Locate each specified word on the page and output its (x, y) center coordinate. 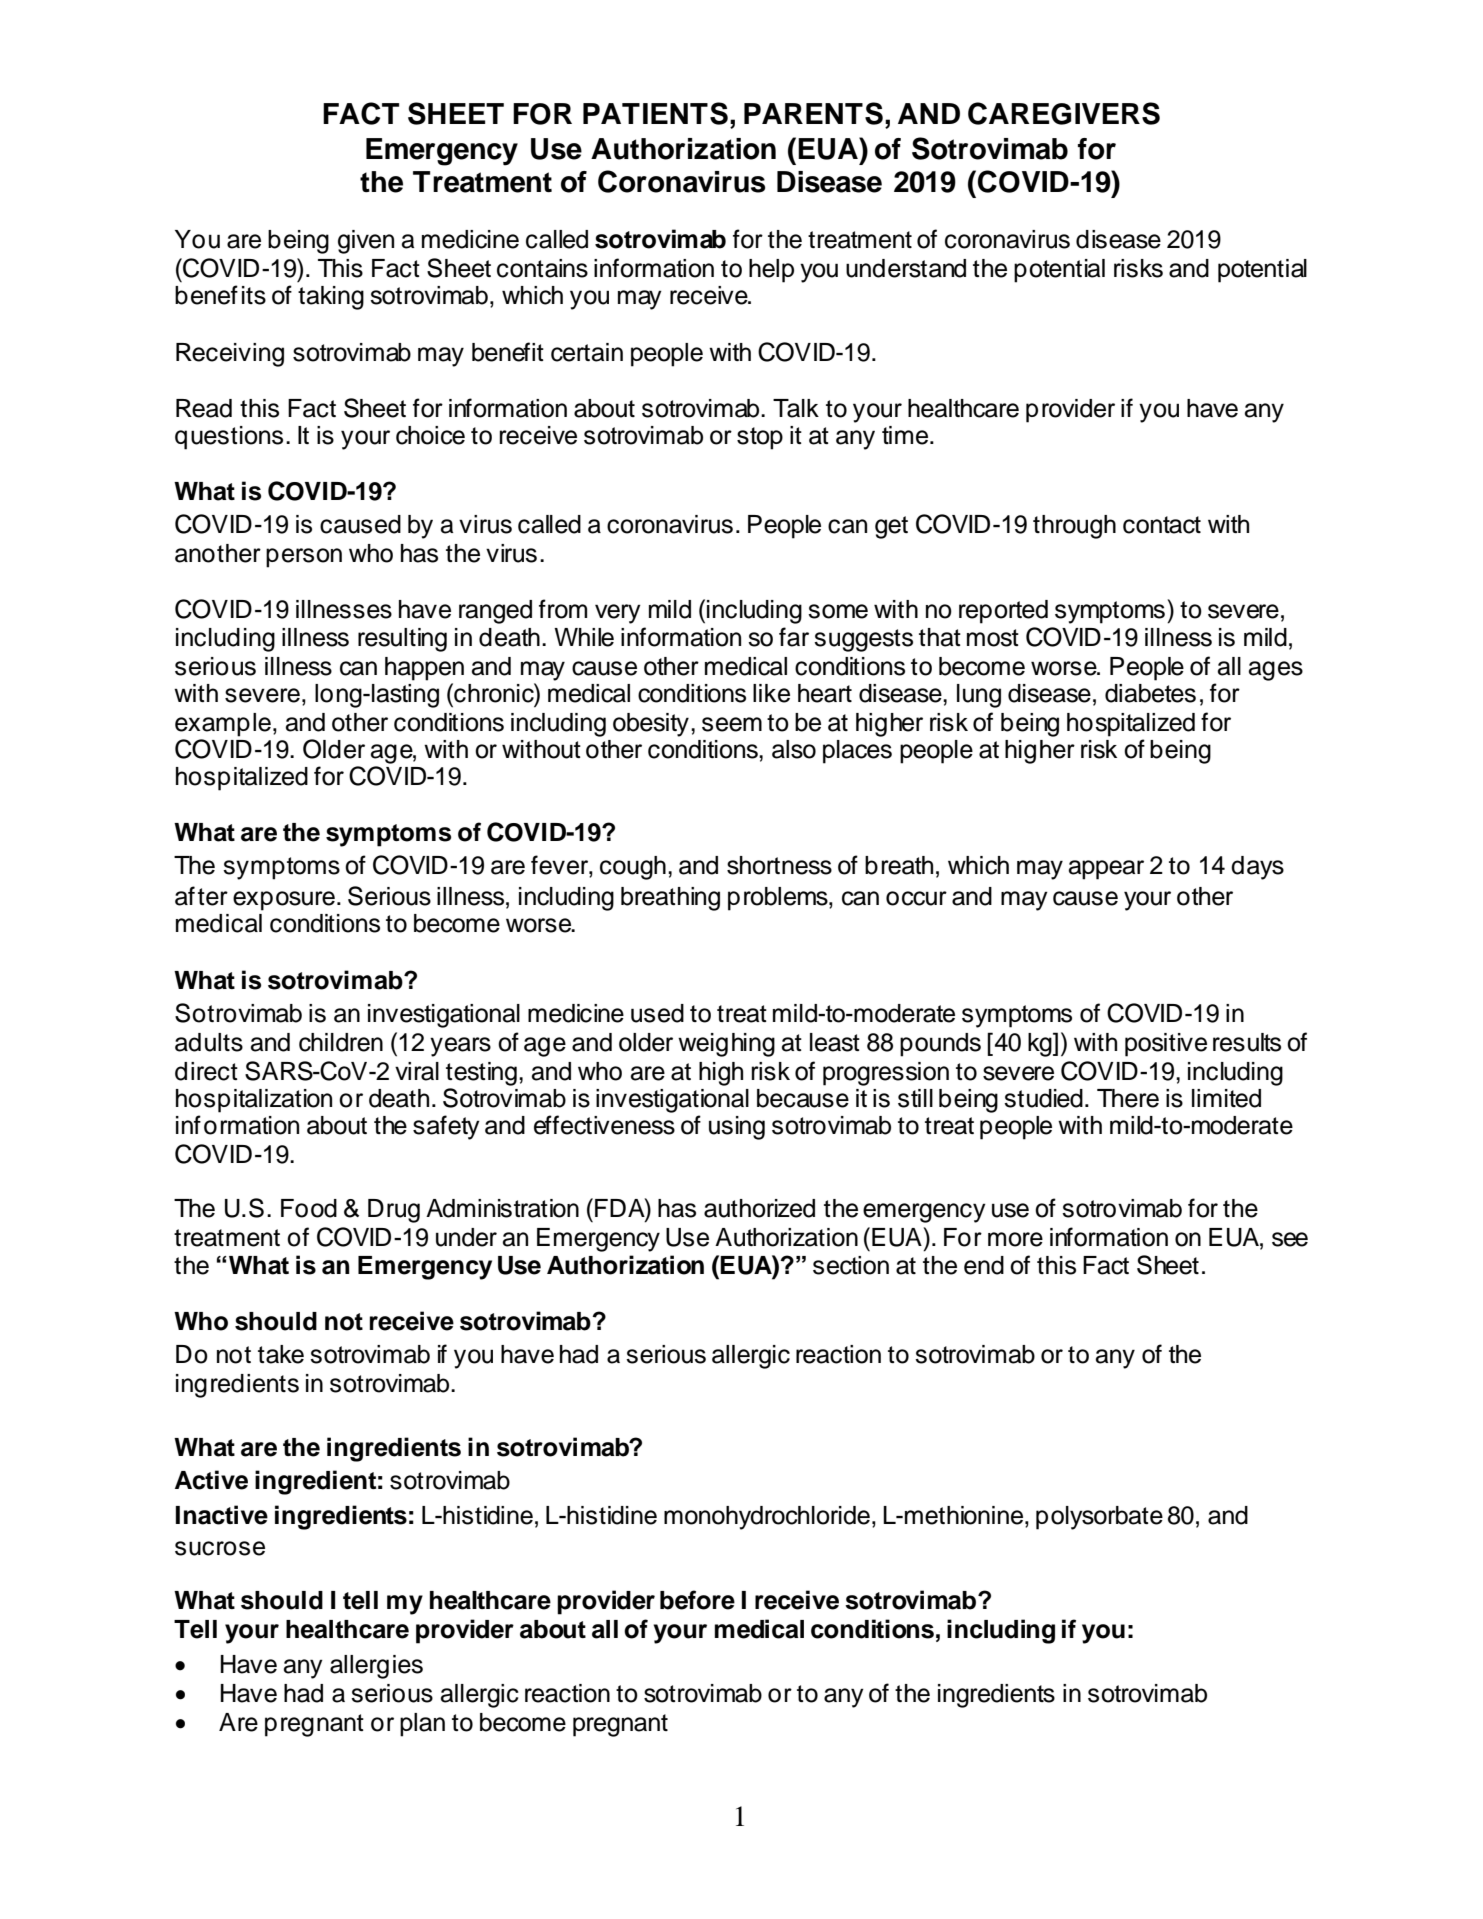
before (697, 1600)
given (366, 242)
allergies (376, 1667)
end (984, 1265)
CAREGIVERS (1064, 113)
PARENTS (813, 113)
